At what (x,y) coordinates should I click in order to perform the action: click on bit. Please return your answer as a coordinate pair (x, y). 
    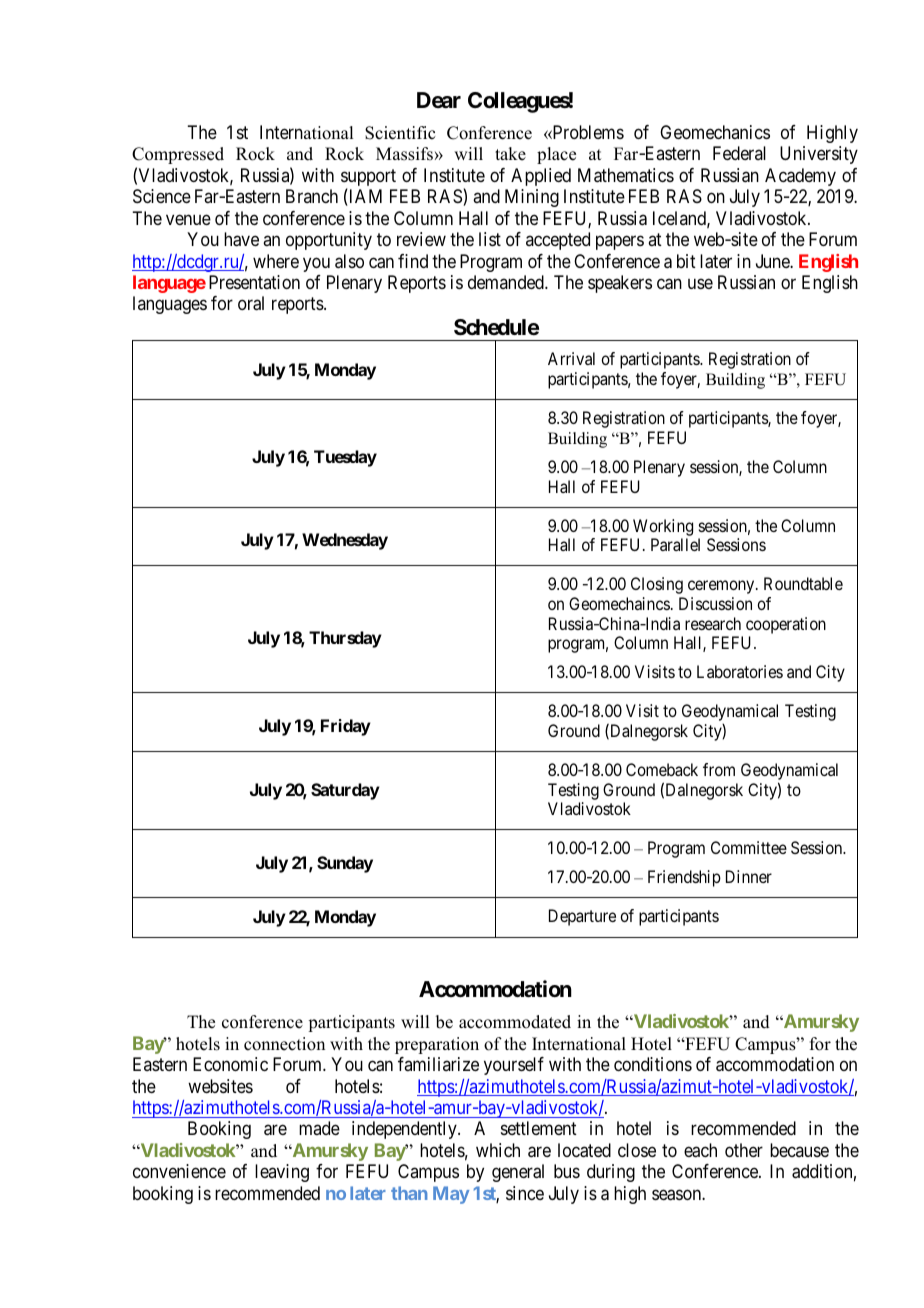
    Looking at the image, I should click on (686, 261).
